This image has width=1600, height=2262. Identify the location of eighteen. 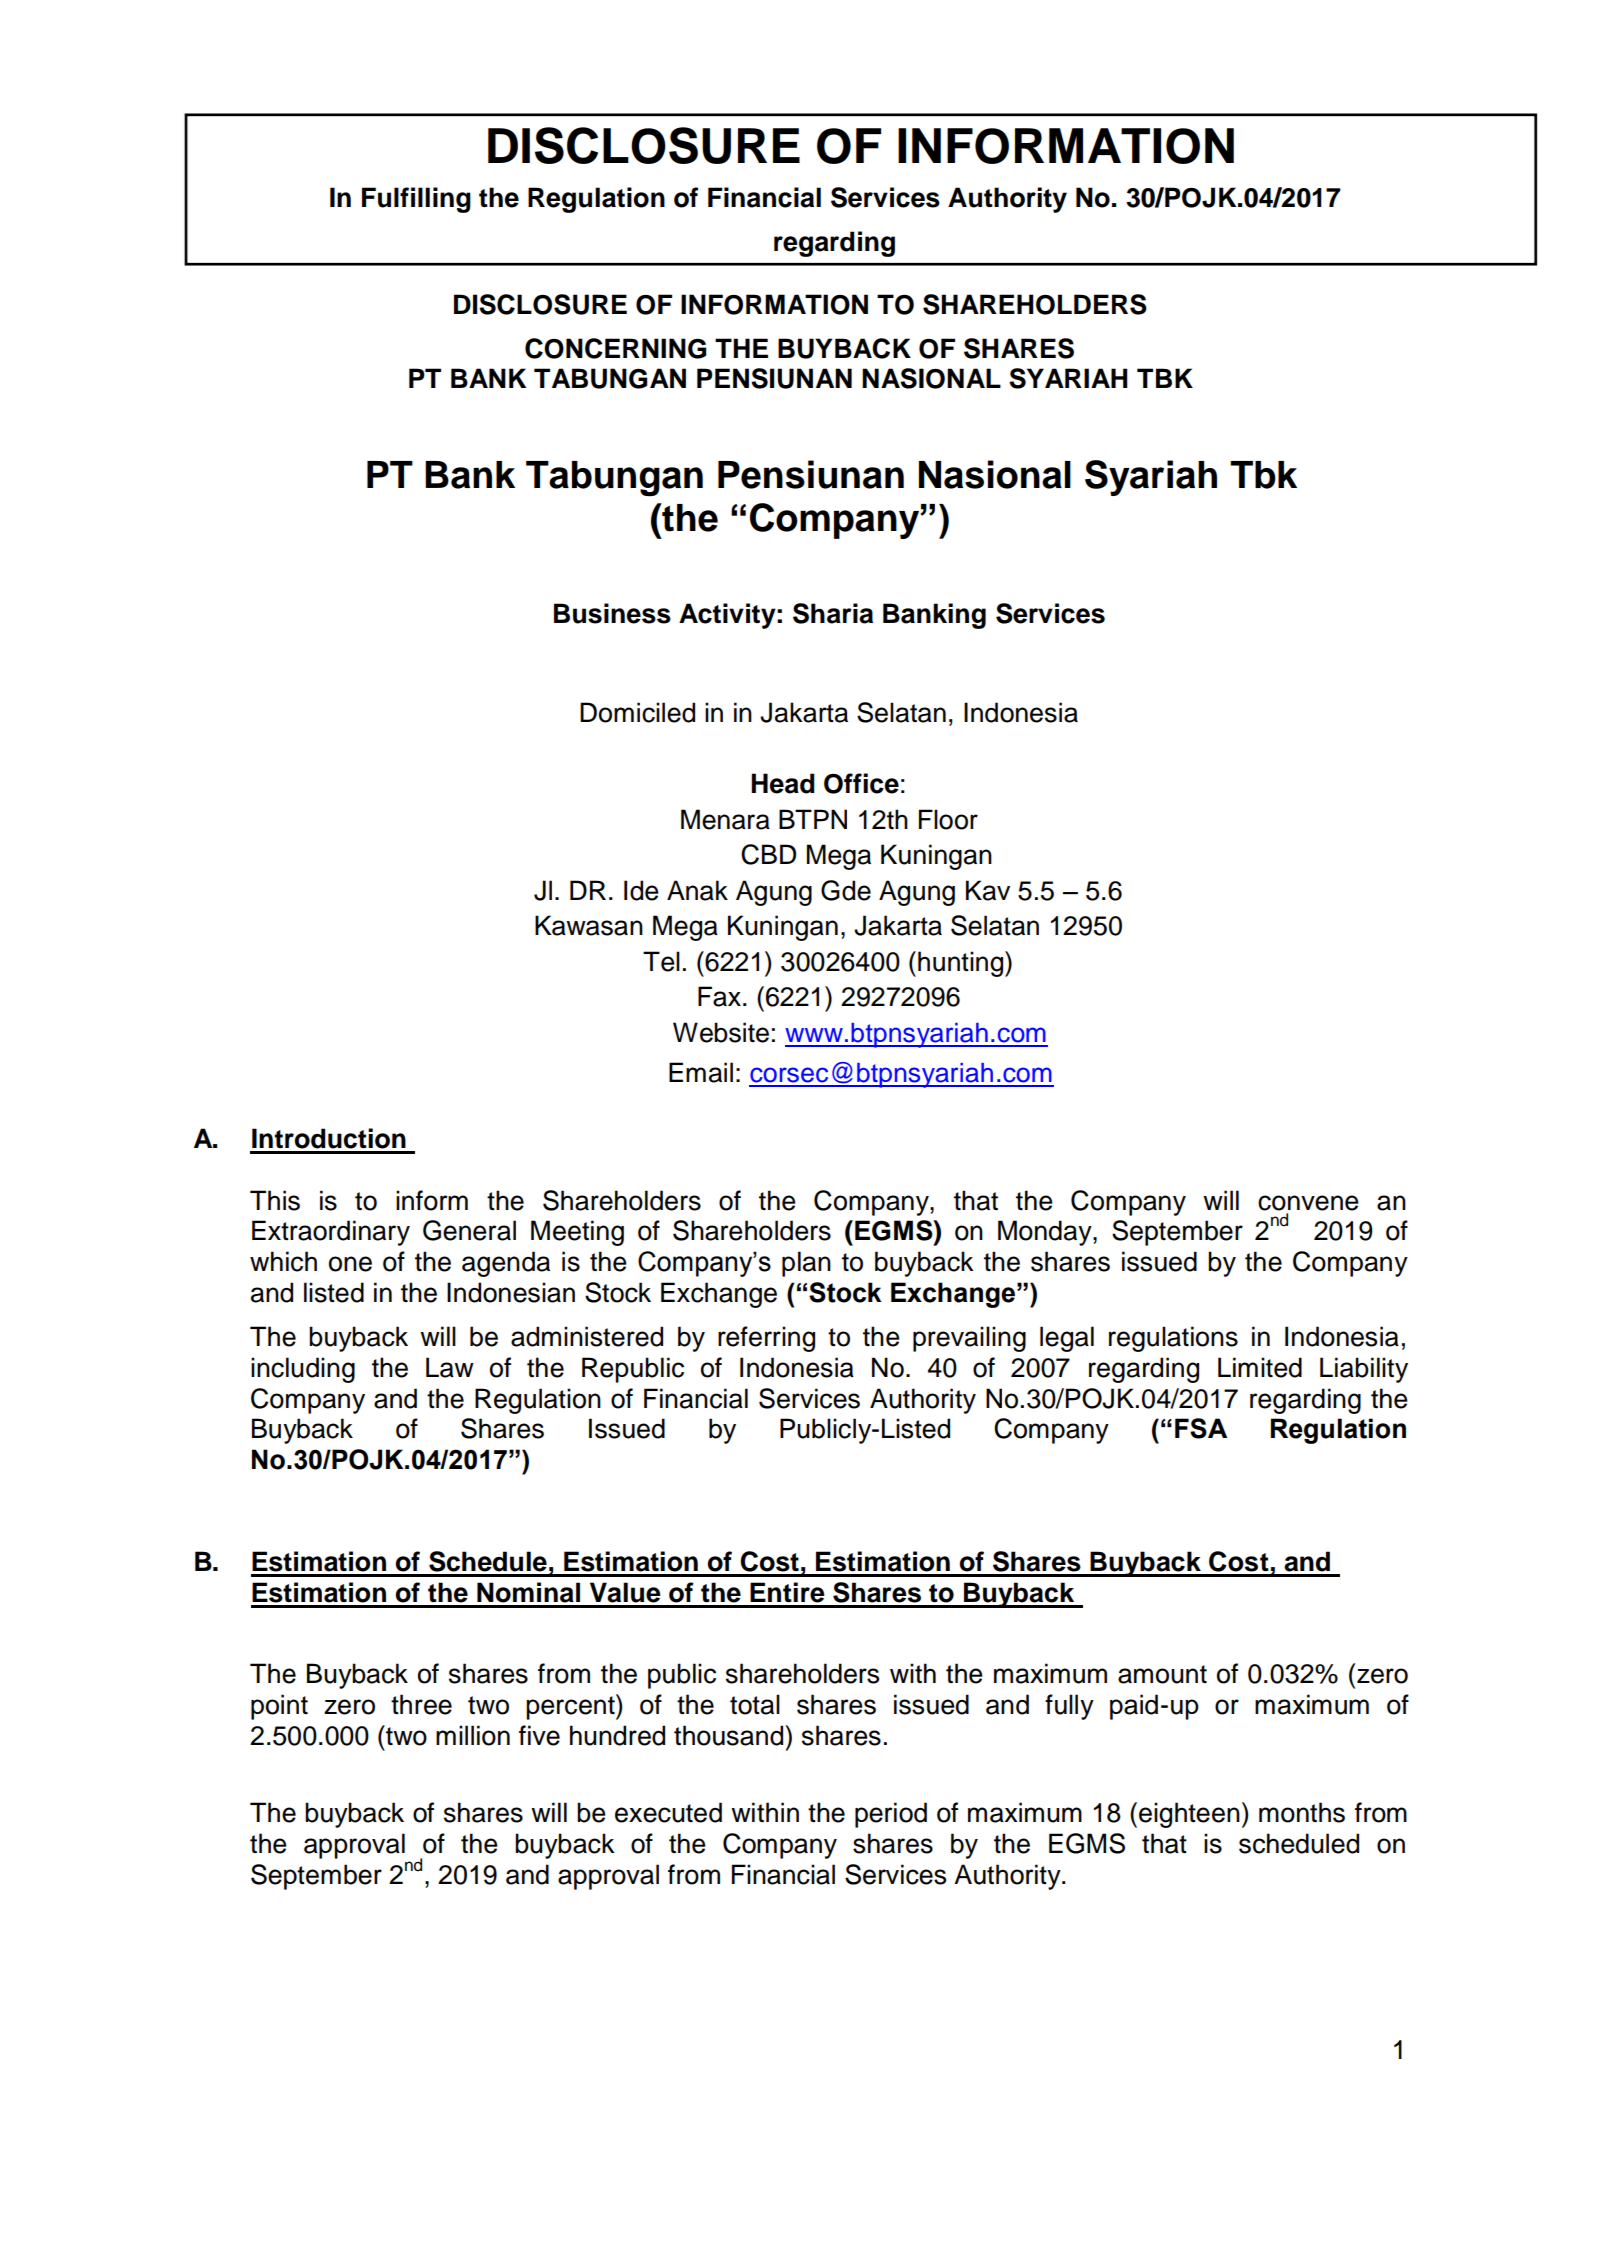
(1189, 1815).
